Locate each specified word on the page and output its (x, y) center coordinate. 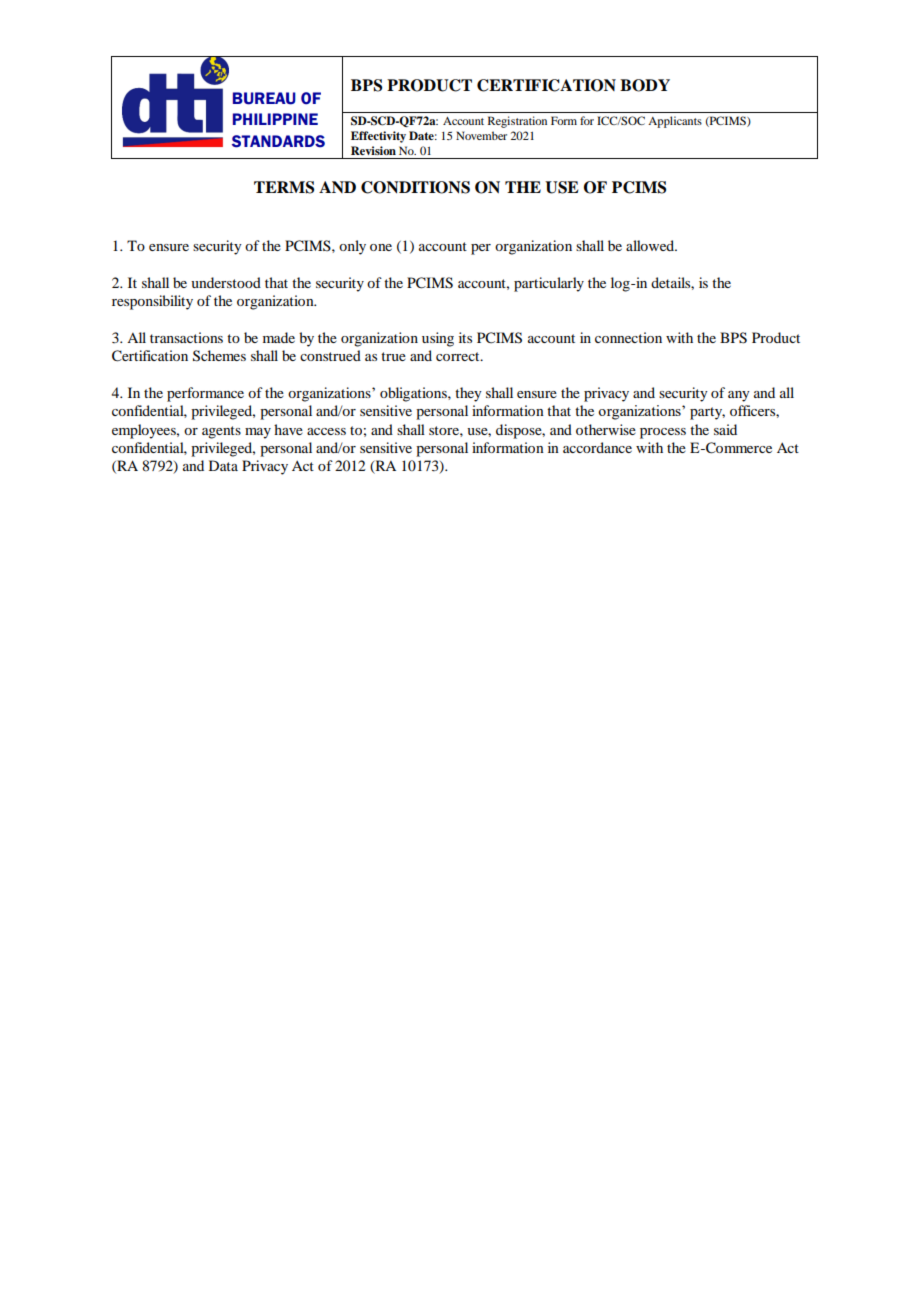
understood (226, 282)
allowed (651, 245)
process (663, 433)
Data (223, 465)
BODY (645, 85)
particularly (549, 284)
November (481, 135)
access (326, 431)
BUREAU (264, 98)
